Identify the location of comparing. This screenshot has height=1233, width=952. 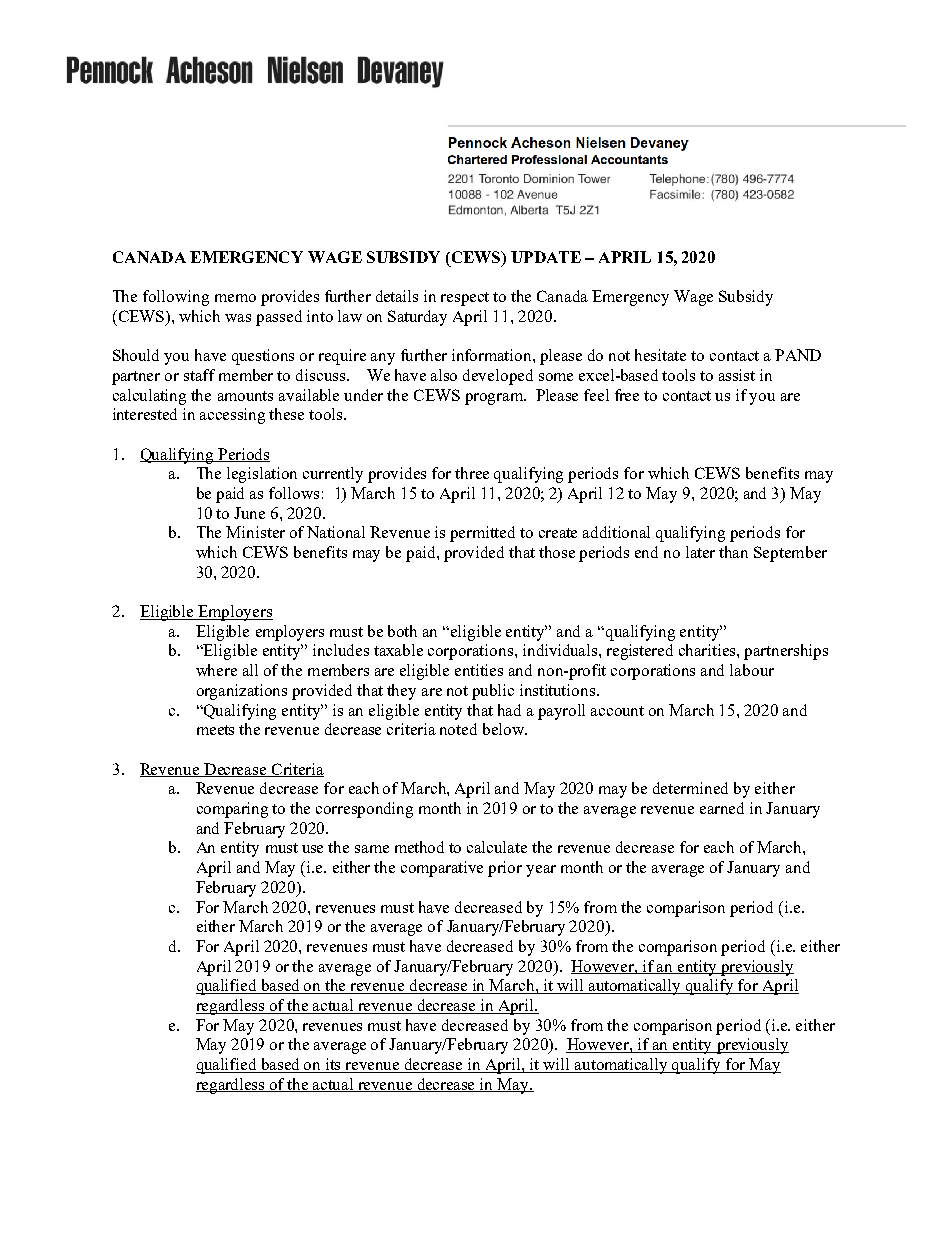
(232, 810).
